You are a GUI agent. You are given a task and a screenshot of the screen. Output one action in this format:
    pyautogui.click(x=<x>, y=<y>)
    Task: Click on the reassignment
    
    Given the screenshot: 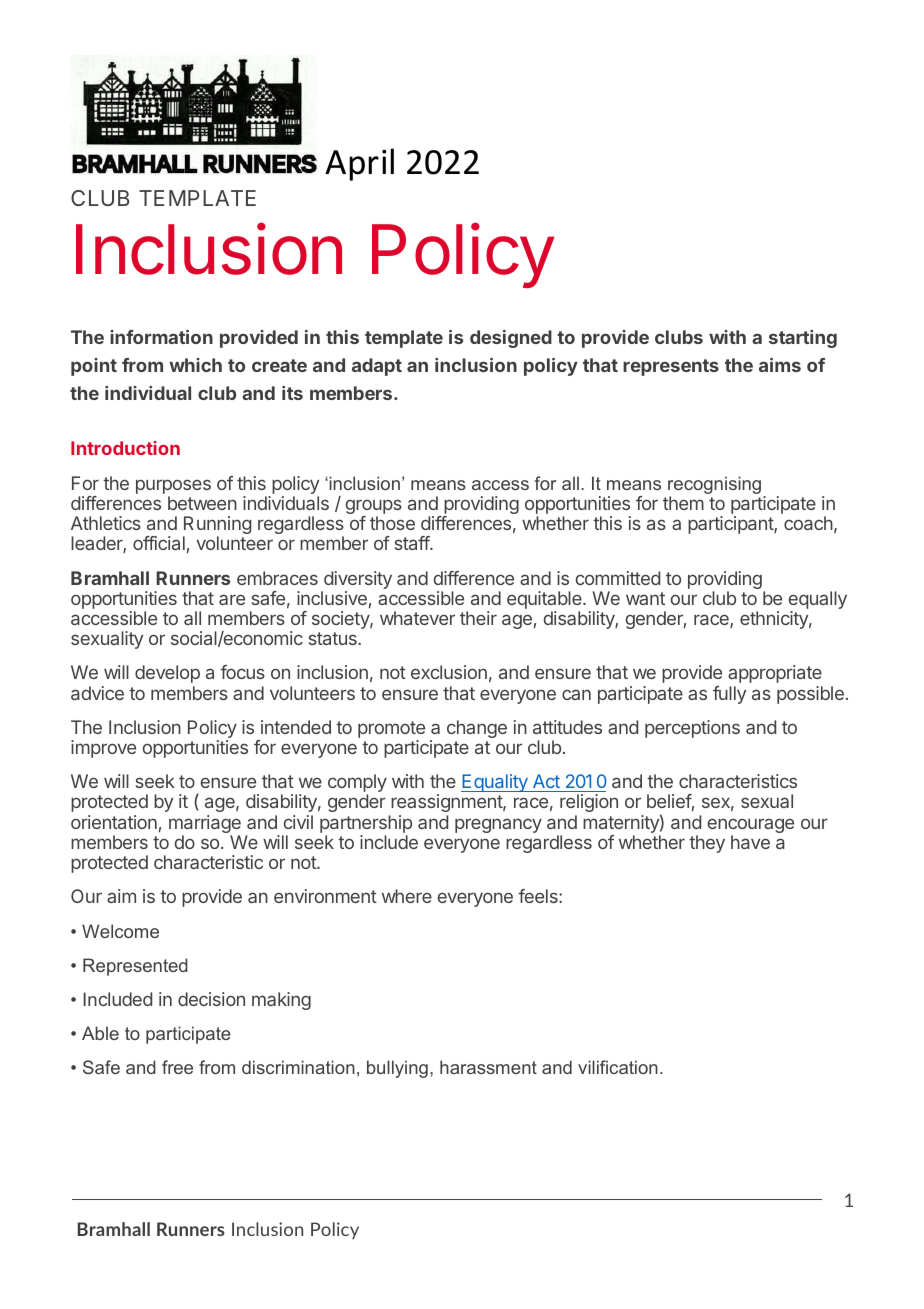 What is the action you would take?
    pyautogui.click(x=446, y=805)
